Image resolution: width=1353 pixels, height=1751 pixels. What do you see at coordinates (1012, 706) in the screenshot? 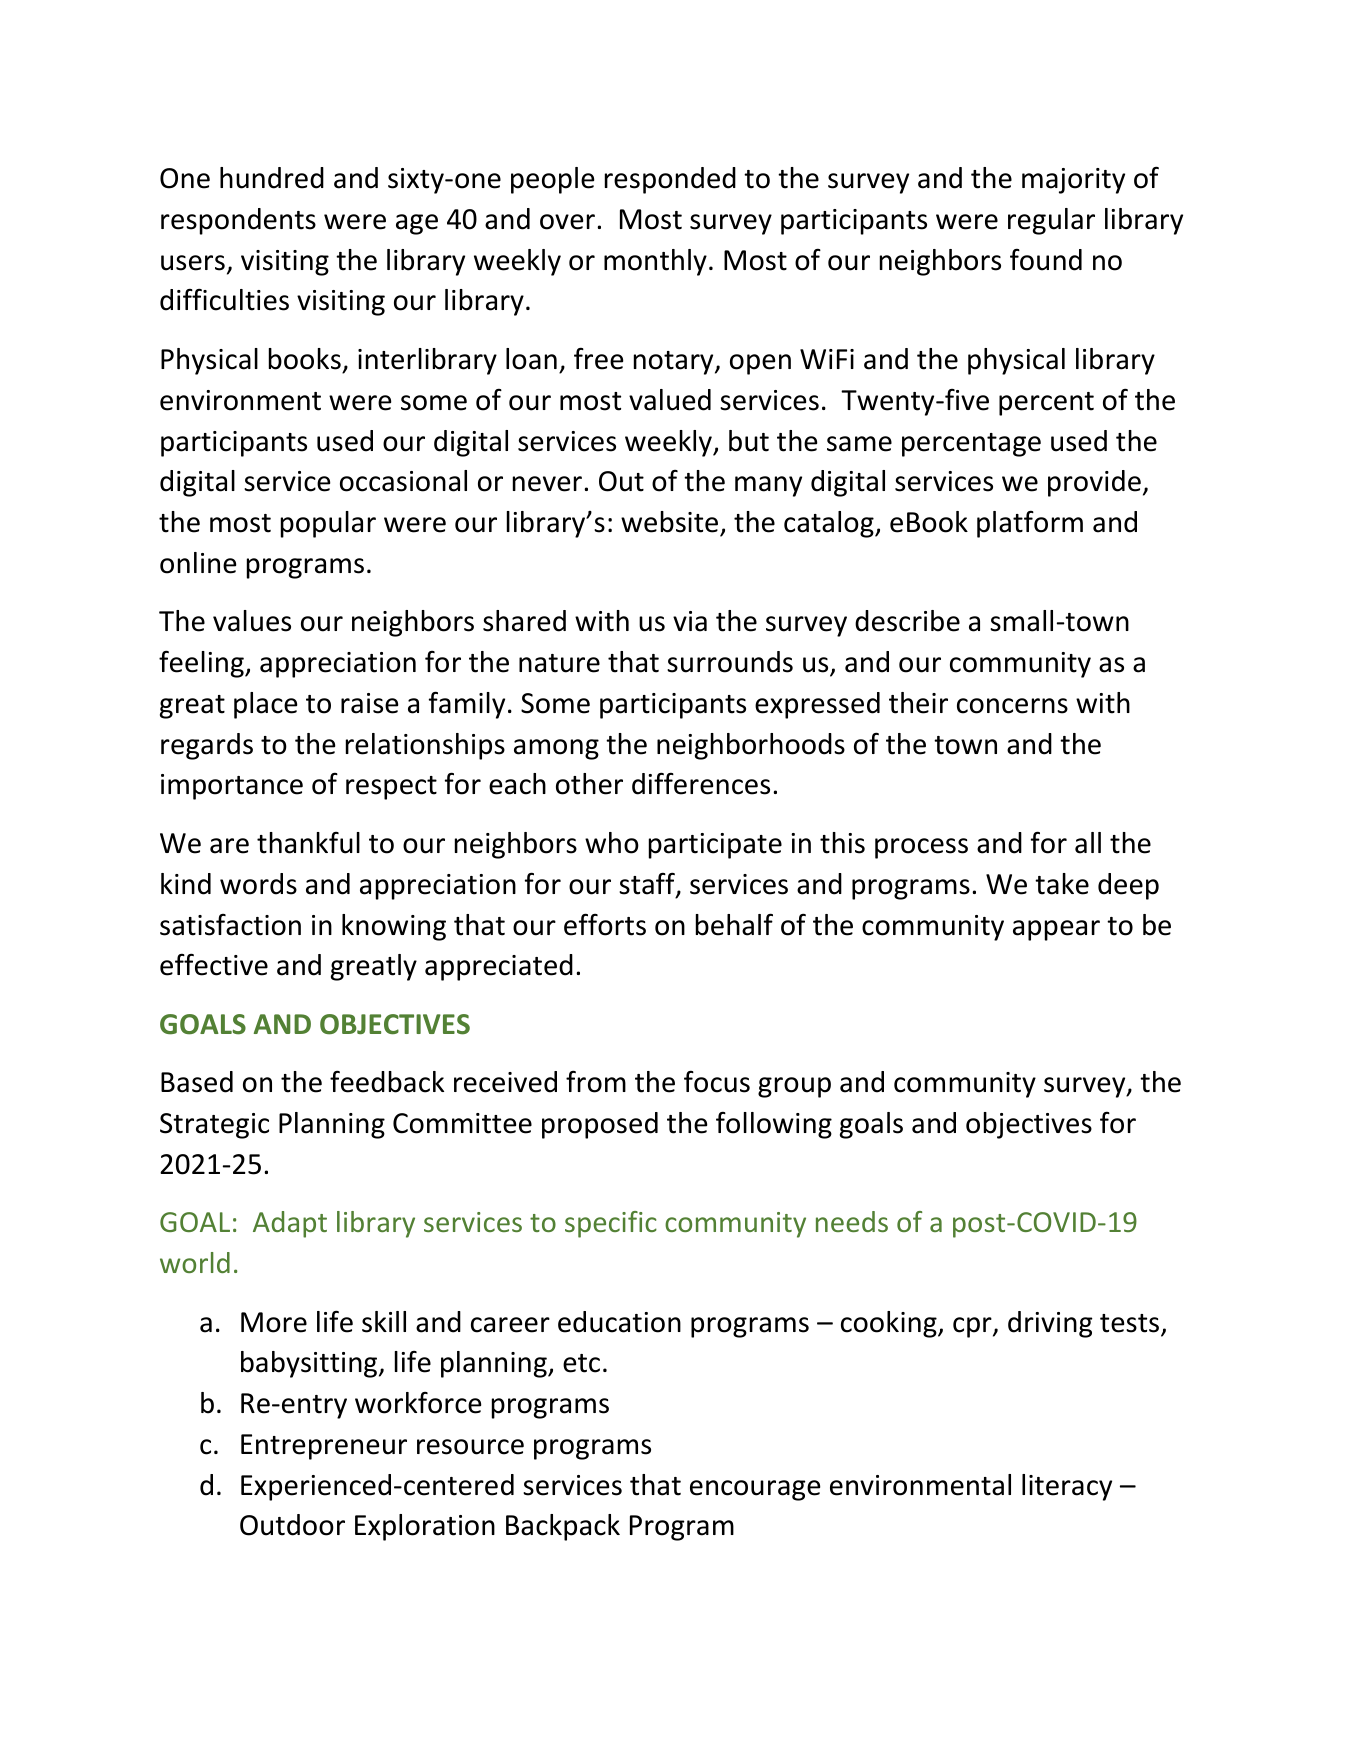
I see `concerns` at bounding box center [1012, 706].
